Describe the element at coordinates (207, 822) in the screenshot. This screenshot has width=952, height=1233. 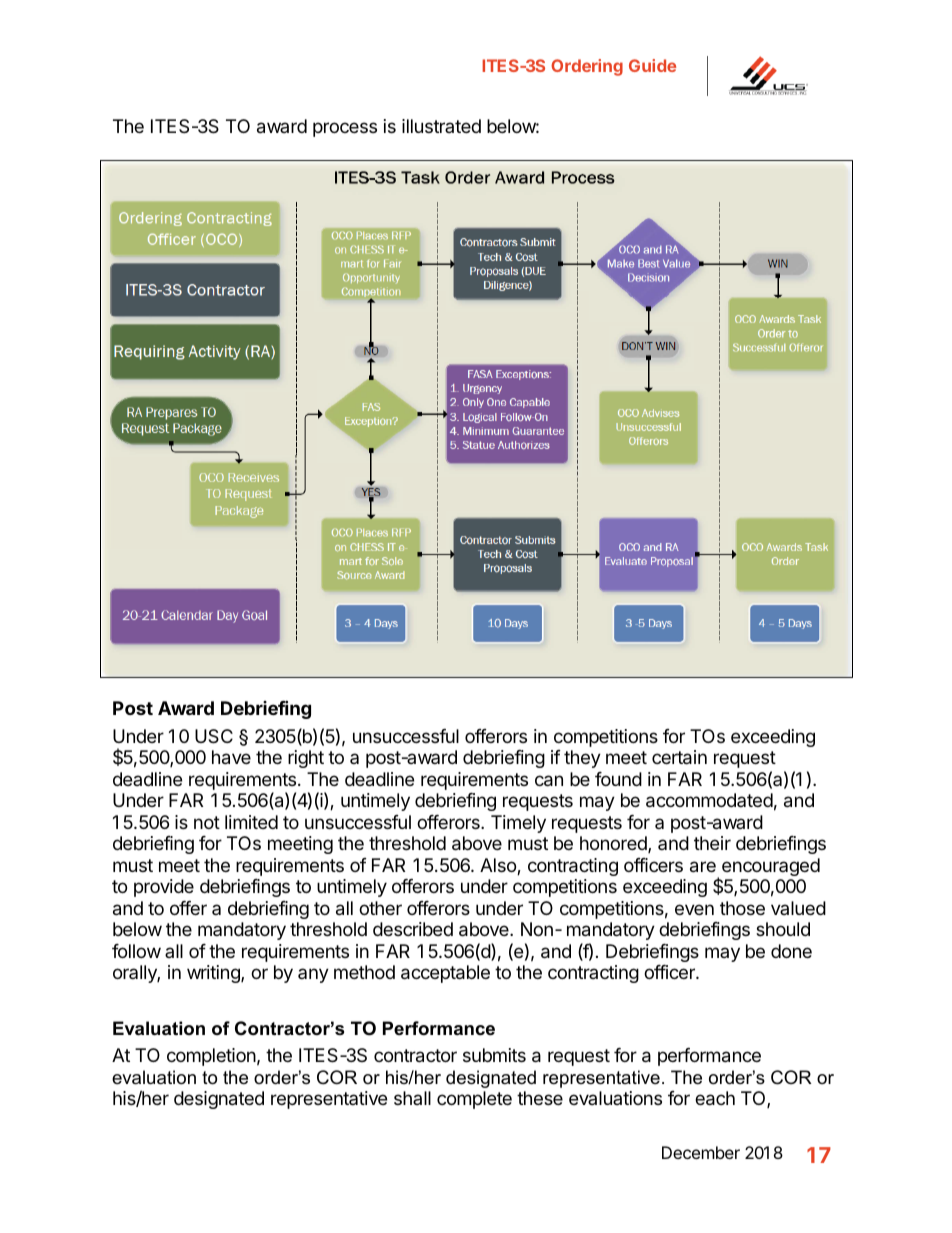
I see `not` at that location.
